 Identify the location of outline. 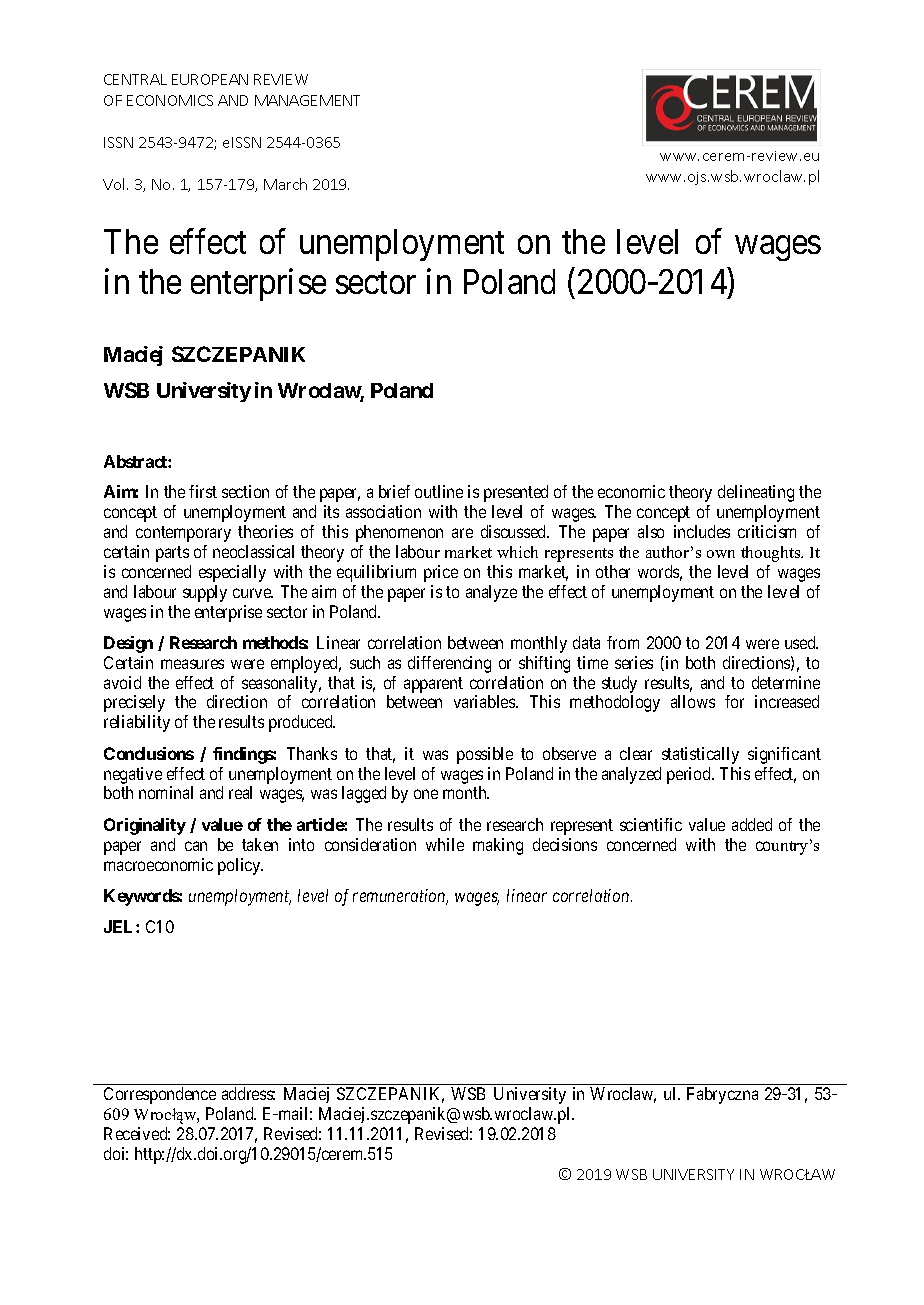
(439, 491).
